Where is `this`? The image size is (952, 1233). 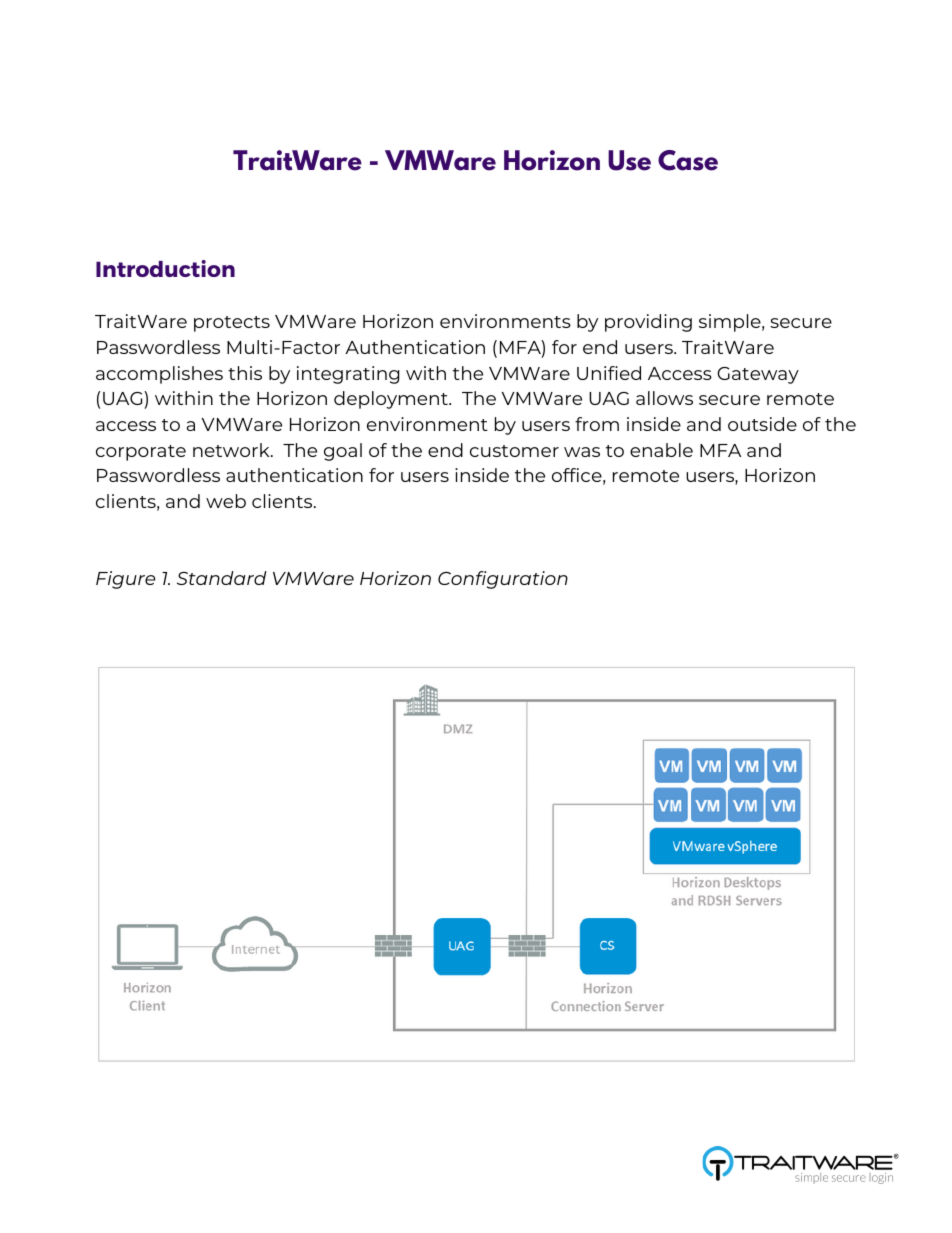
this is located at coordinates (245, 373).
